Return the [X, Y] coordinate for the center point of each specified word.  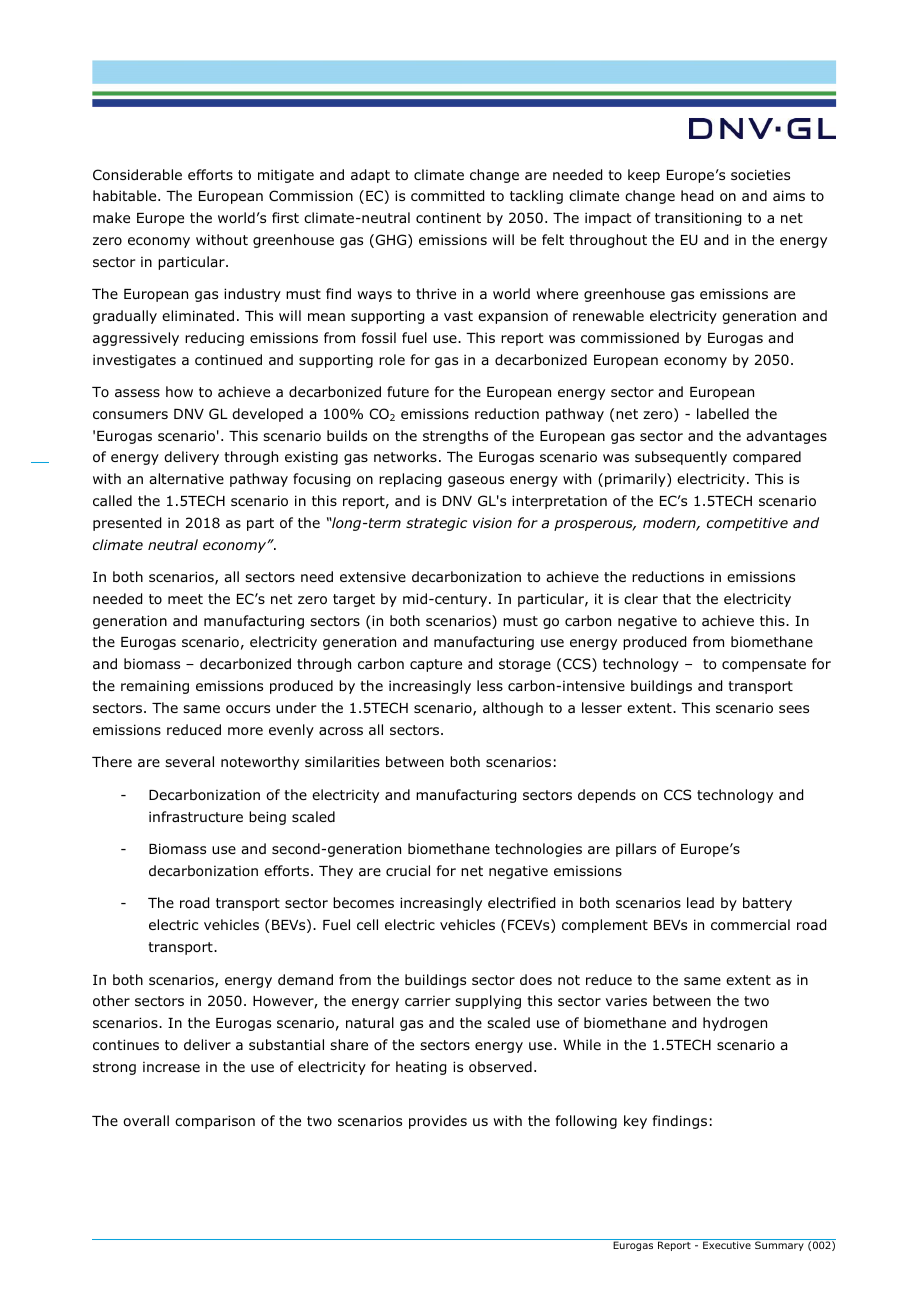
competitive [747, 524]
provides [438, 1122]
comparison [215, 1122]
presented [127, 524]
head [697, 196]
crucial [408, 870]
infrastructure [196, 816]
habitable [126, 195]
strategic [436, 524]
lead [700, 902]
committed [447, 196]
